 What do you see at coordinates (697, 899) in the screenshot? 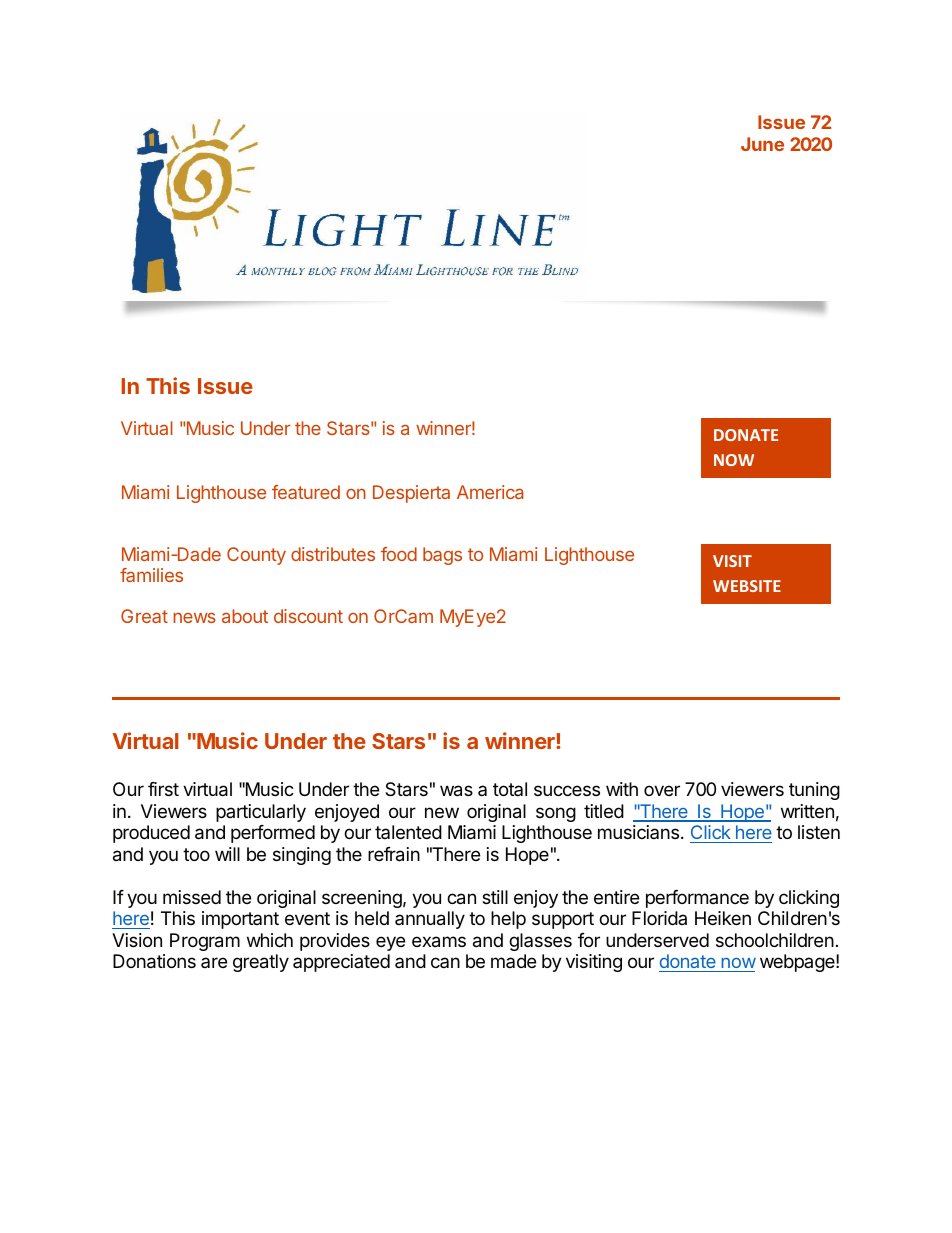
I see `performance` at bounding box center [697, 899].
